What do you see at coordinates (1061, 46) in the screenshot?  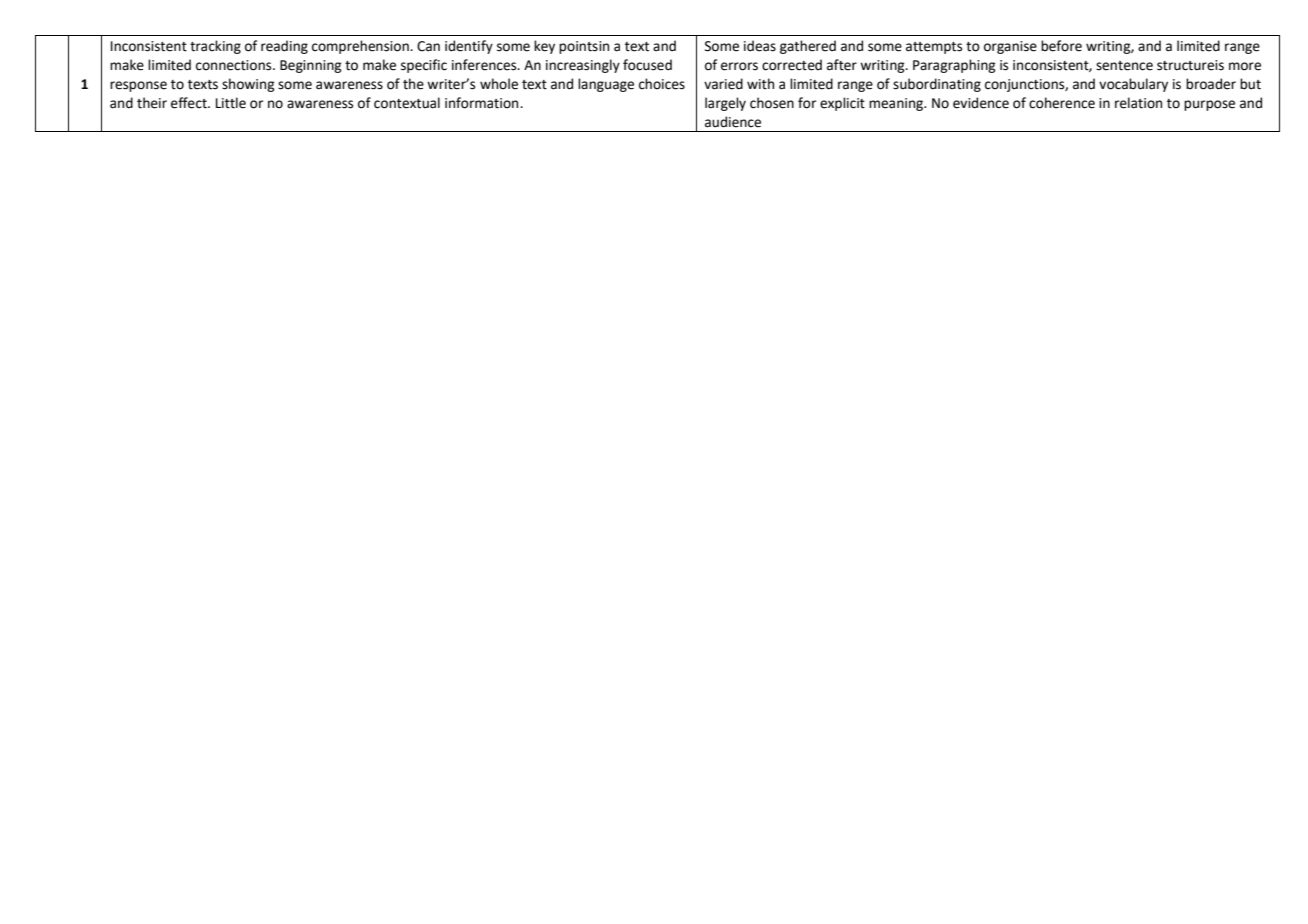 I see `before` at bounding box center [1061, 46].
